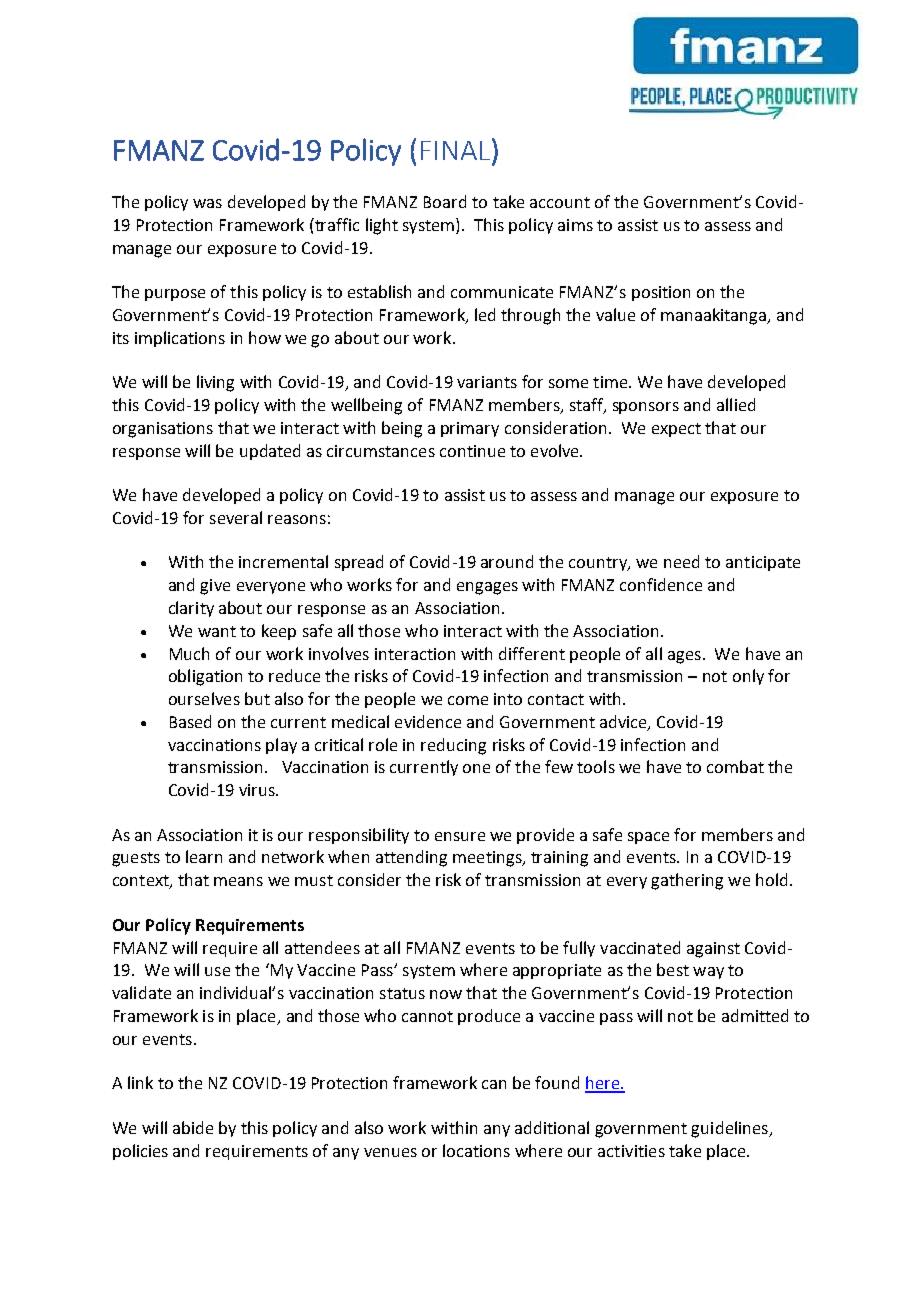  Describe the element at coordinates (736, 404) in the screenshot. I see `allied` at that location.
